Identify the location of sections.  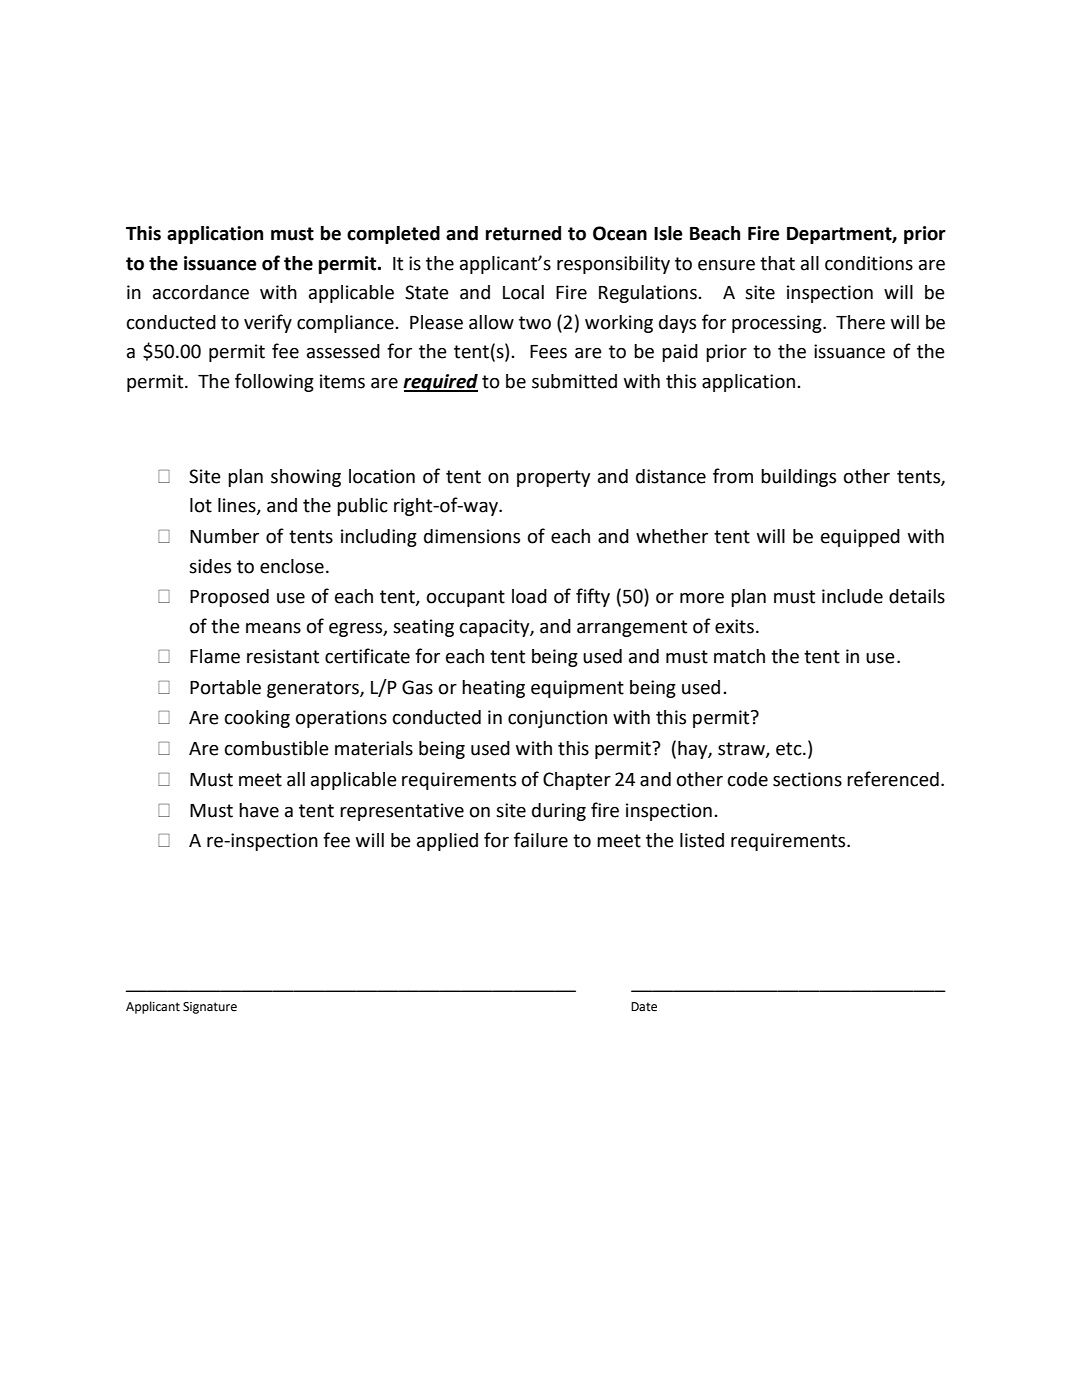
(807, 779).
